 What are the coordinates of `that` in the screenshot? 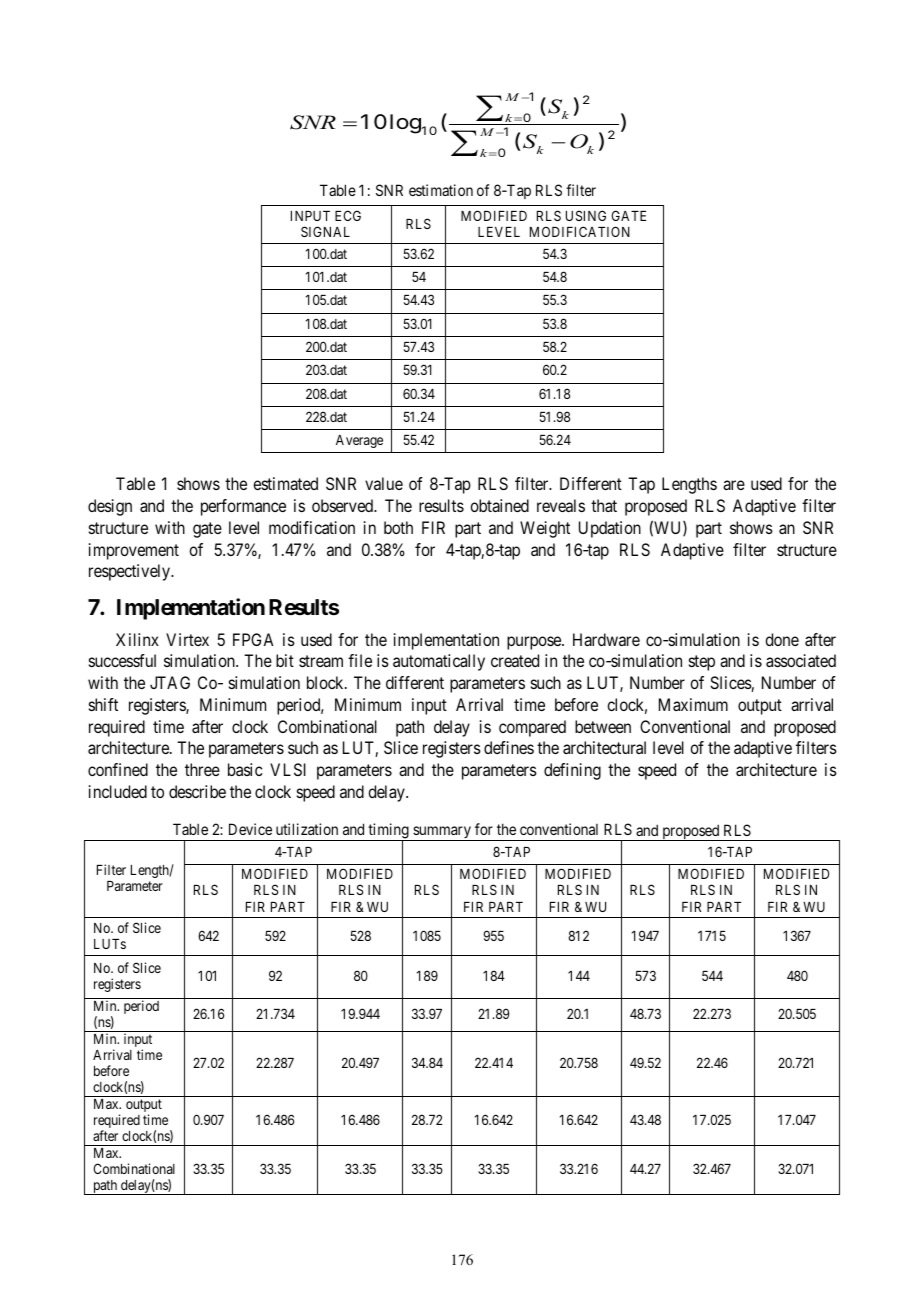 It's located at (604, 505).
